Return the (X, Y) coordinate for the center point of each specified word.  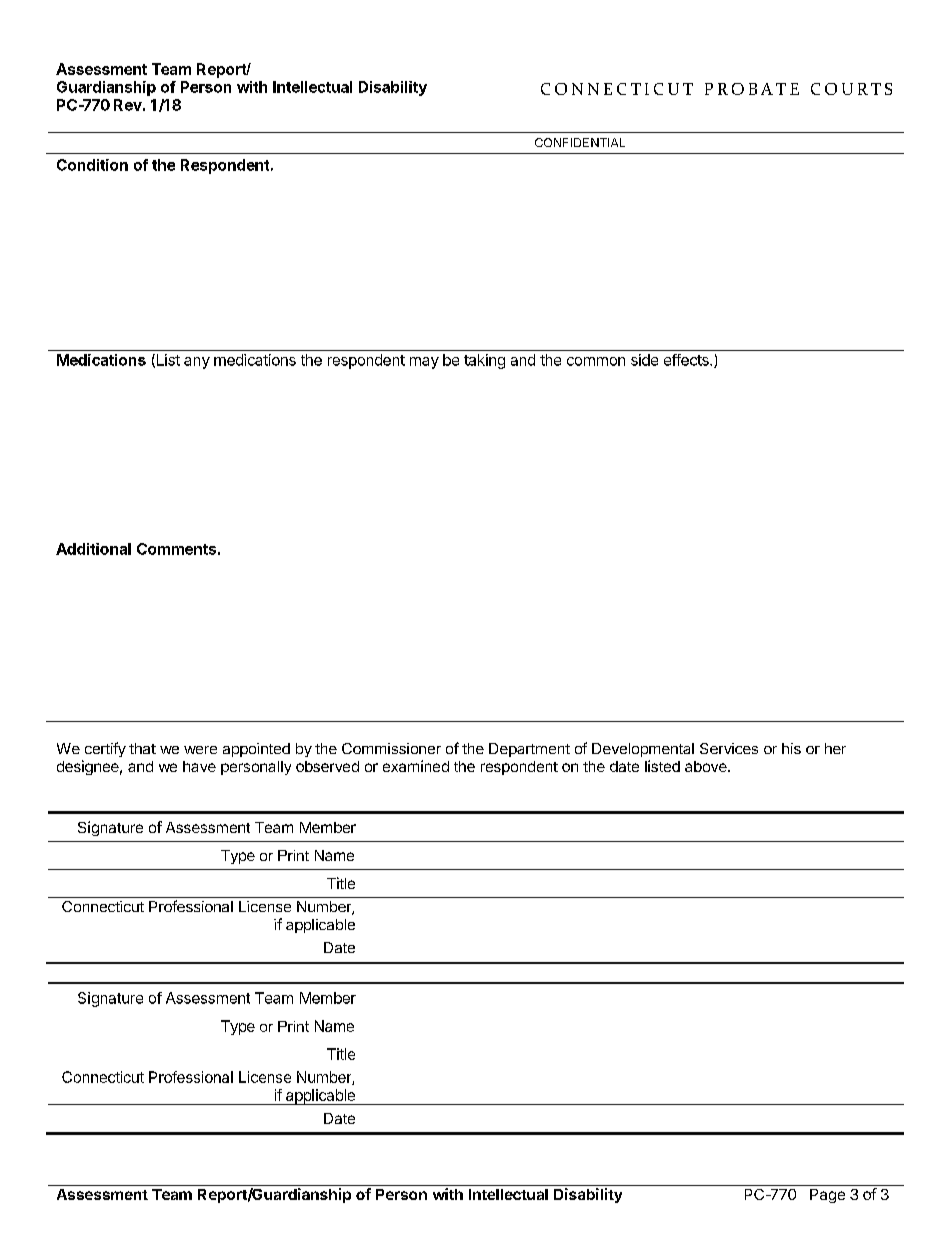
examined (416, 766)
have (199, 766)
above (707, 766)
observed (327, 766)
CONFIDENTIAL (580, 142)
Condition (92, 165)
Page (827, 1196)
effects (687, 360)
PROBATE (752, 89)
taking (484, 361)
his (791, 748)
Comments (176, 549)
